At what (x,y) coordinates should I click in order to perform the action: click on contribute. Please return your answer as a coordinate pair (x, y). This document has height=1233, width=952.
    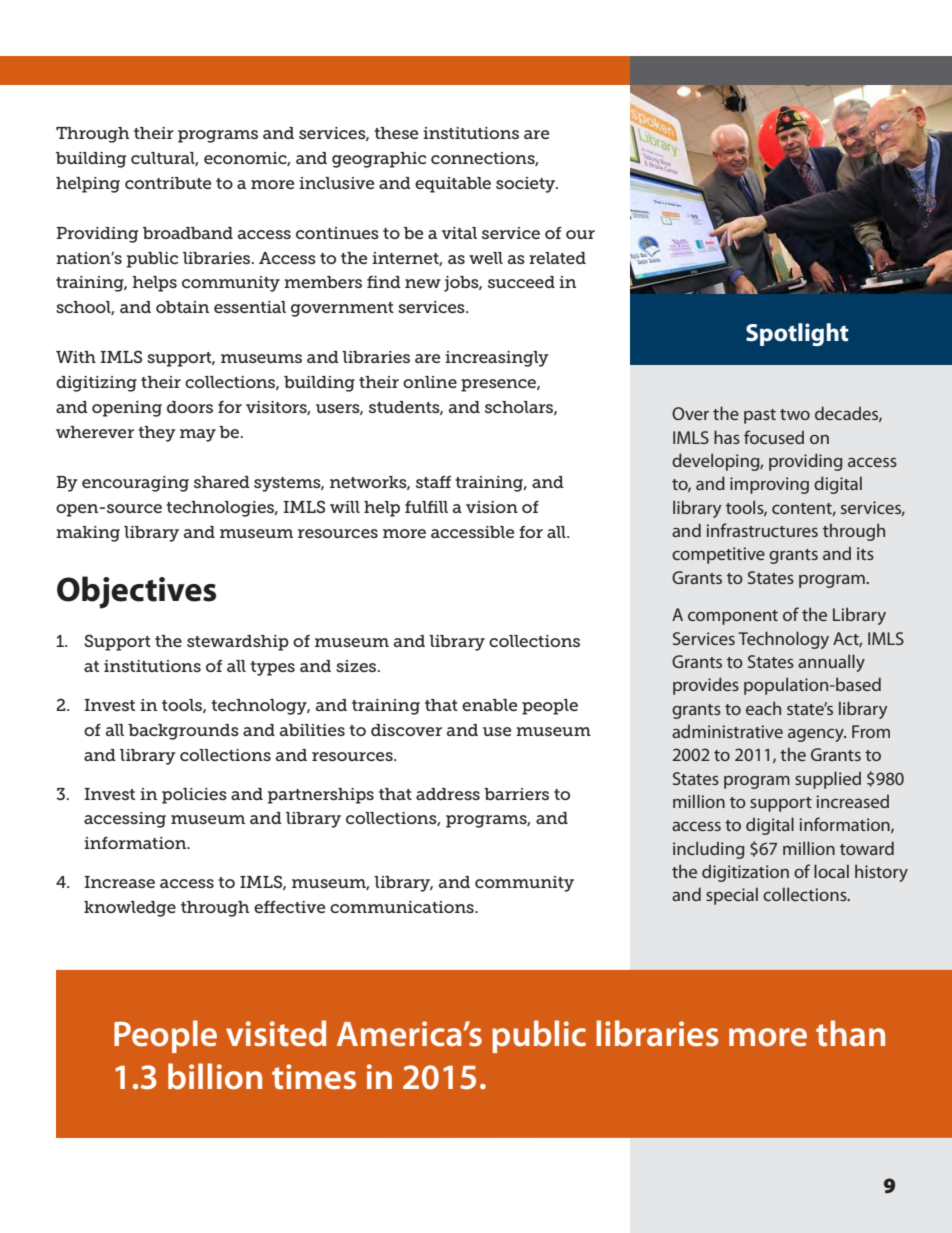
    Looking at the image, I should click on (168, 183).
